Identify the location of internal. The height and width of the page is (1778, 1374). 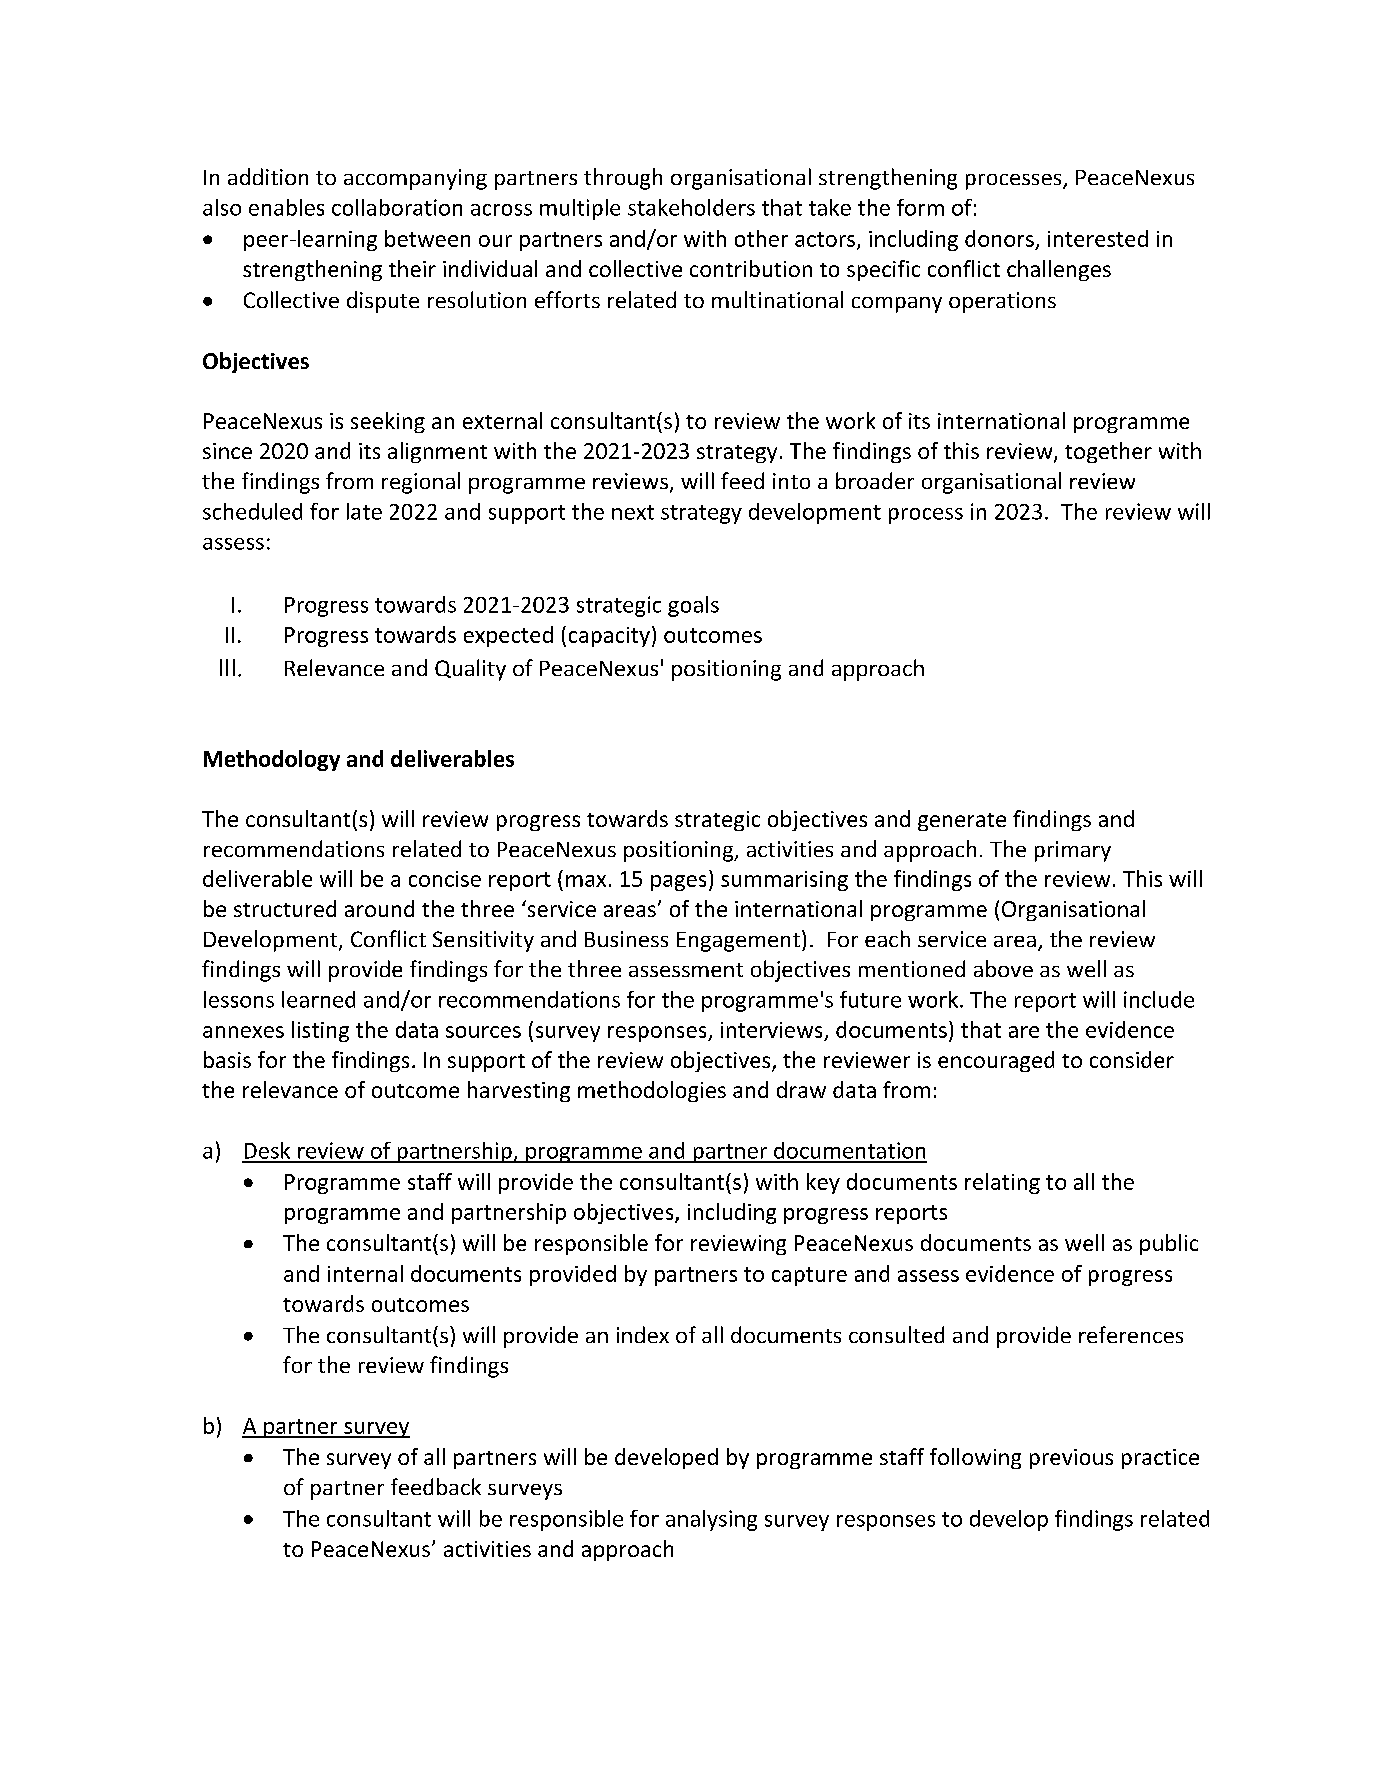
(365, 1273).
